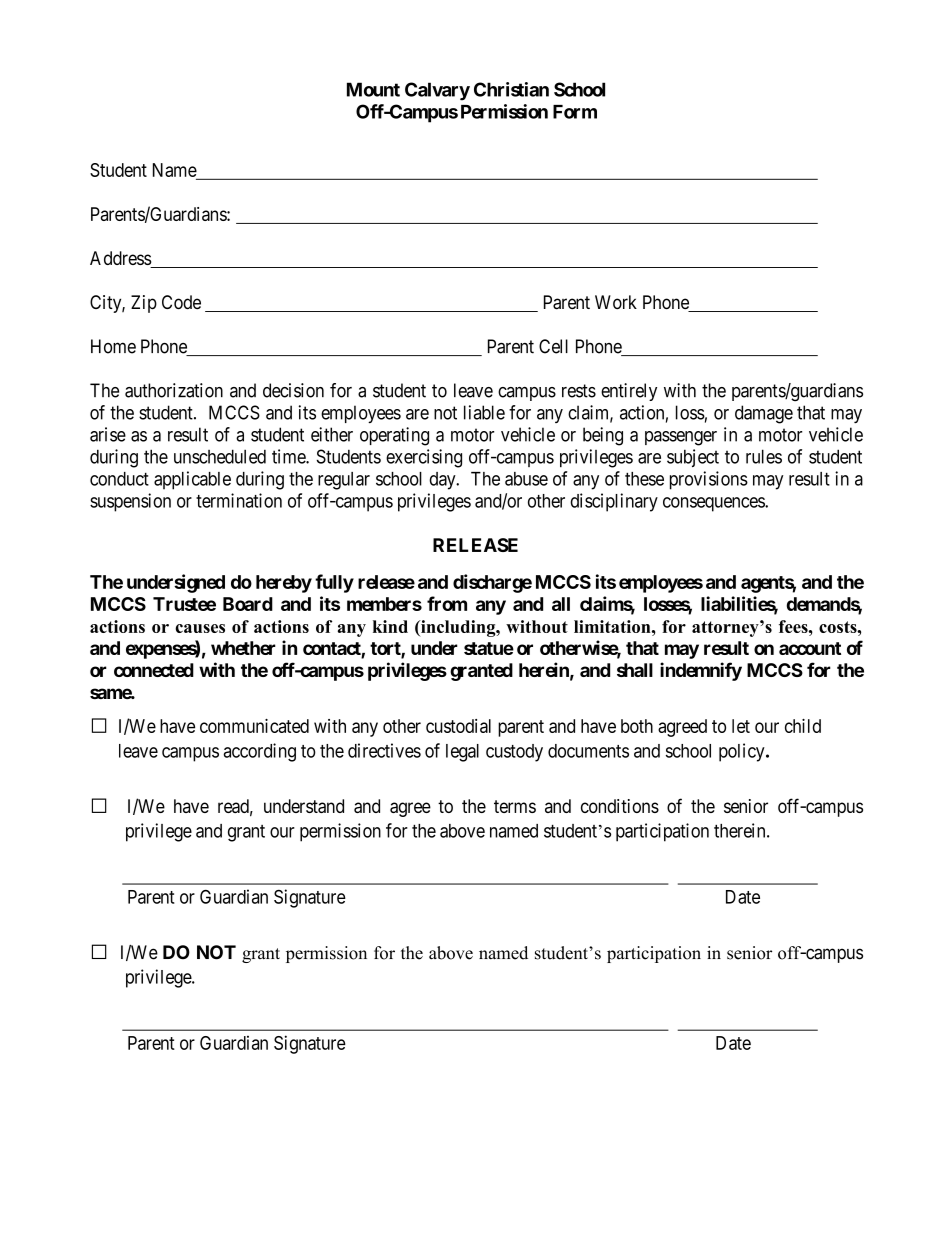 This screenshot has height=1233, width=952. I want to click on legal, so click(462, 753).
